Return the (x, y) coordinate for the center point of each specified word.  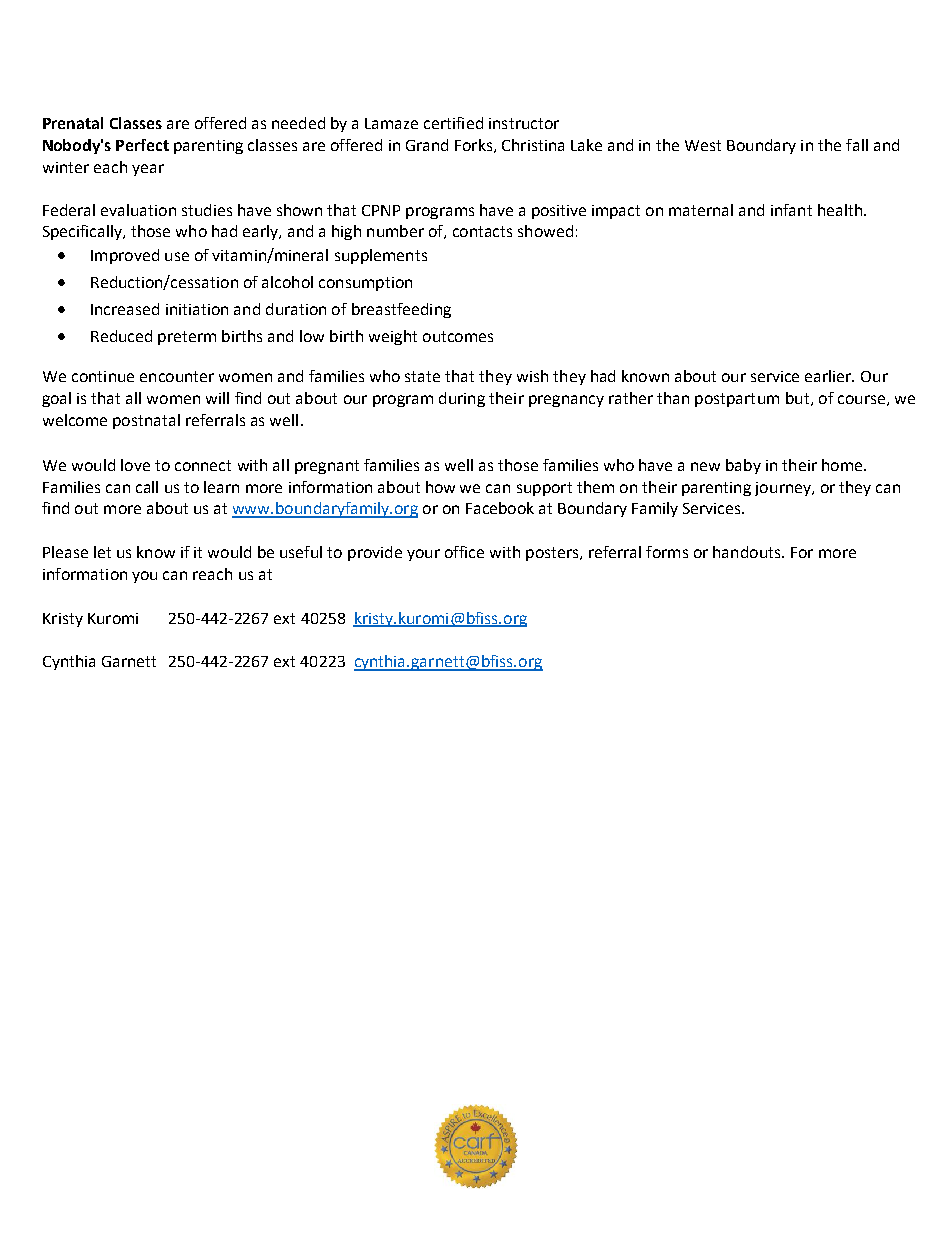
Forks (475, 146)
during (462, 399)
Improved (125, 256)
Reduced (121, 336)
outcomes (458, 336)
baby (743, 466)
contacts (482, 231)
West (703, 145)
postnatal (146, 421)
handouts (748, 552)
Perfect (142, 145)
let (102, 552)
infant (791, 210)
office (464, 552)
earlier (829, 376)
